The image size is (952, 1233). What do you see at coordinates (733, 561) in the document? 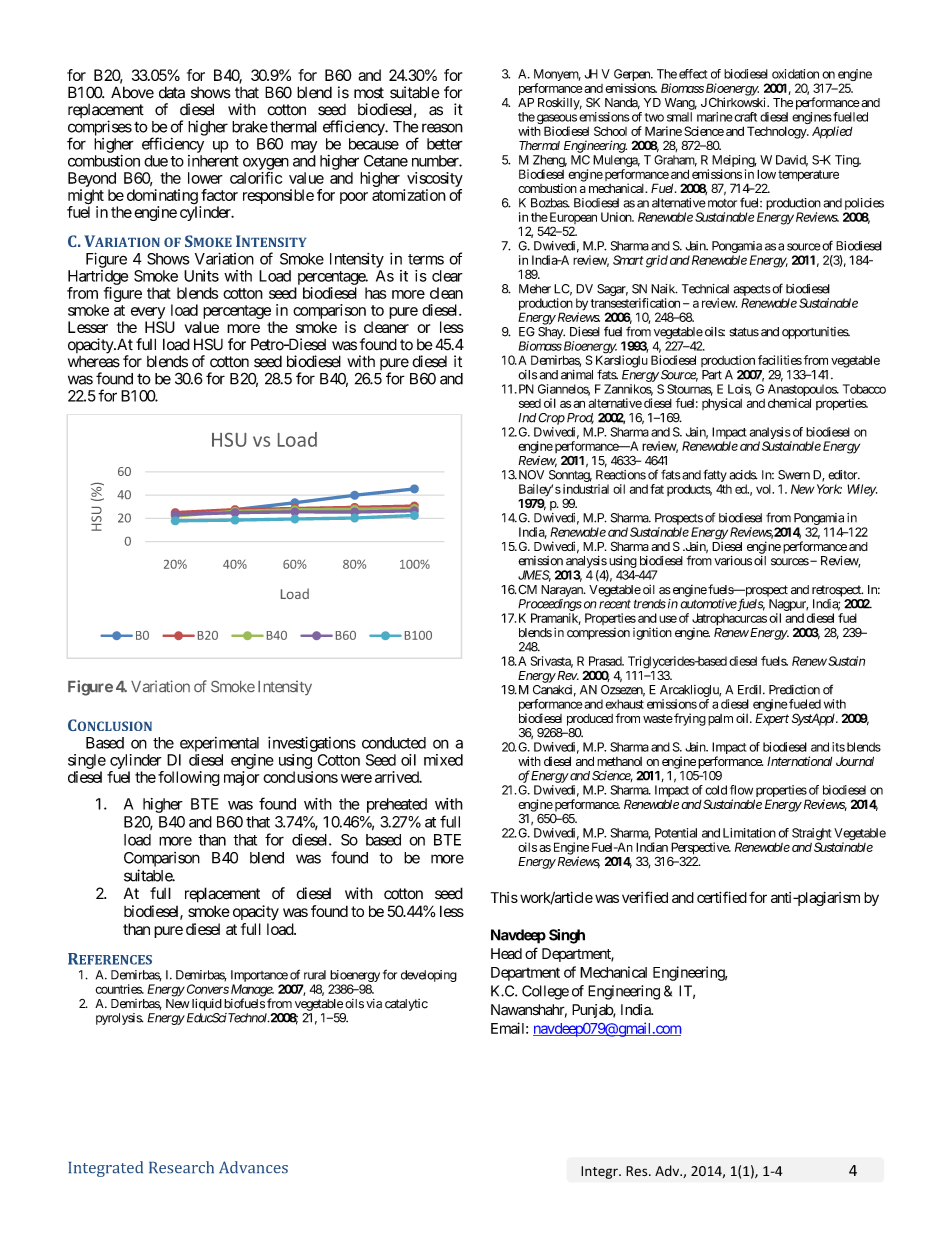
I see `various` at bounding box center [733, 561].
